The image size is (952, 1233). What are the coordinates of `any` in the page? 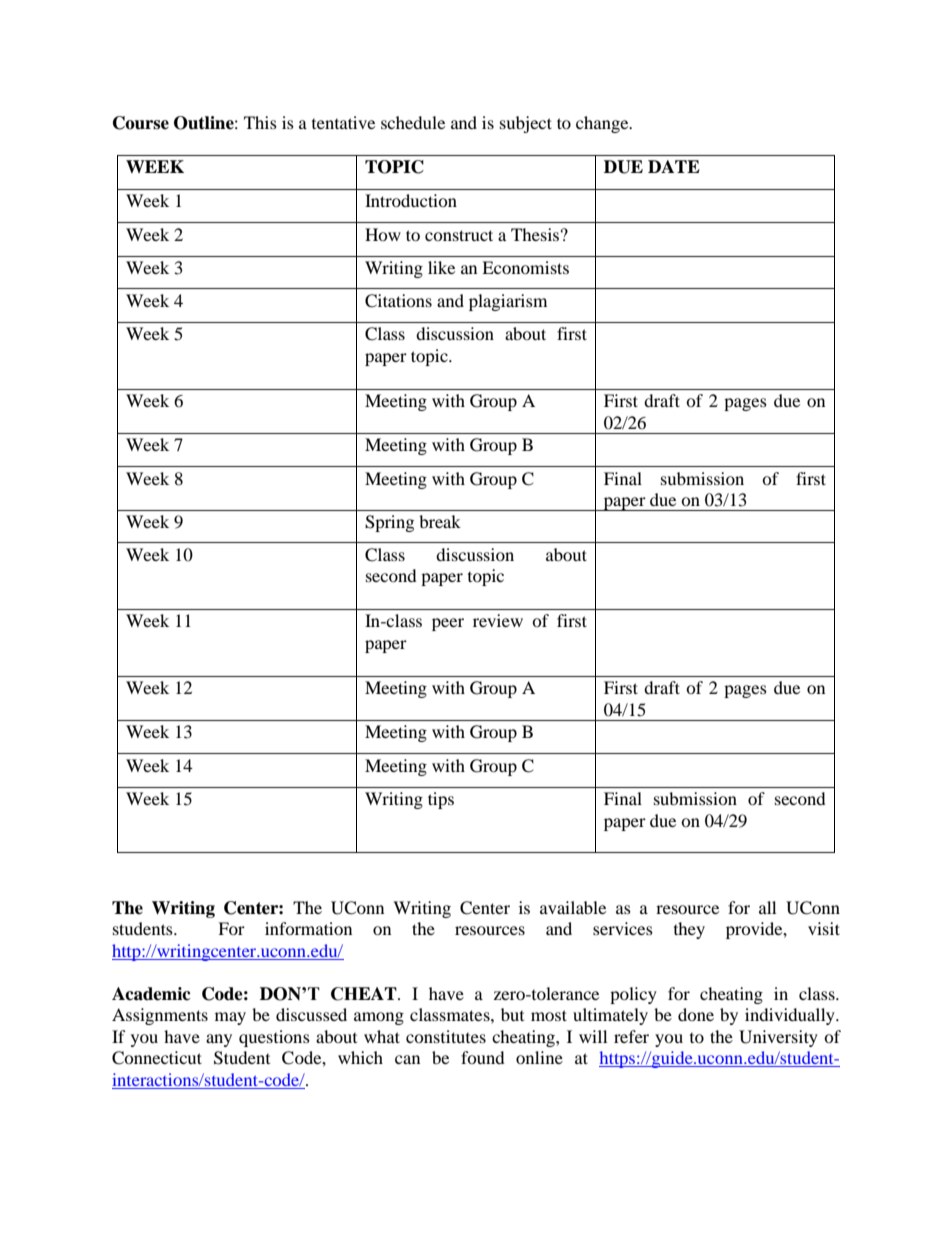 It's located at (219, 1040).
